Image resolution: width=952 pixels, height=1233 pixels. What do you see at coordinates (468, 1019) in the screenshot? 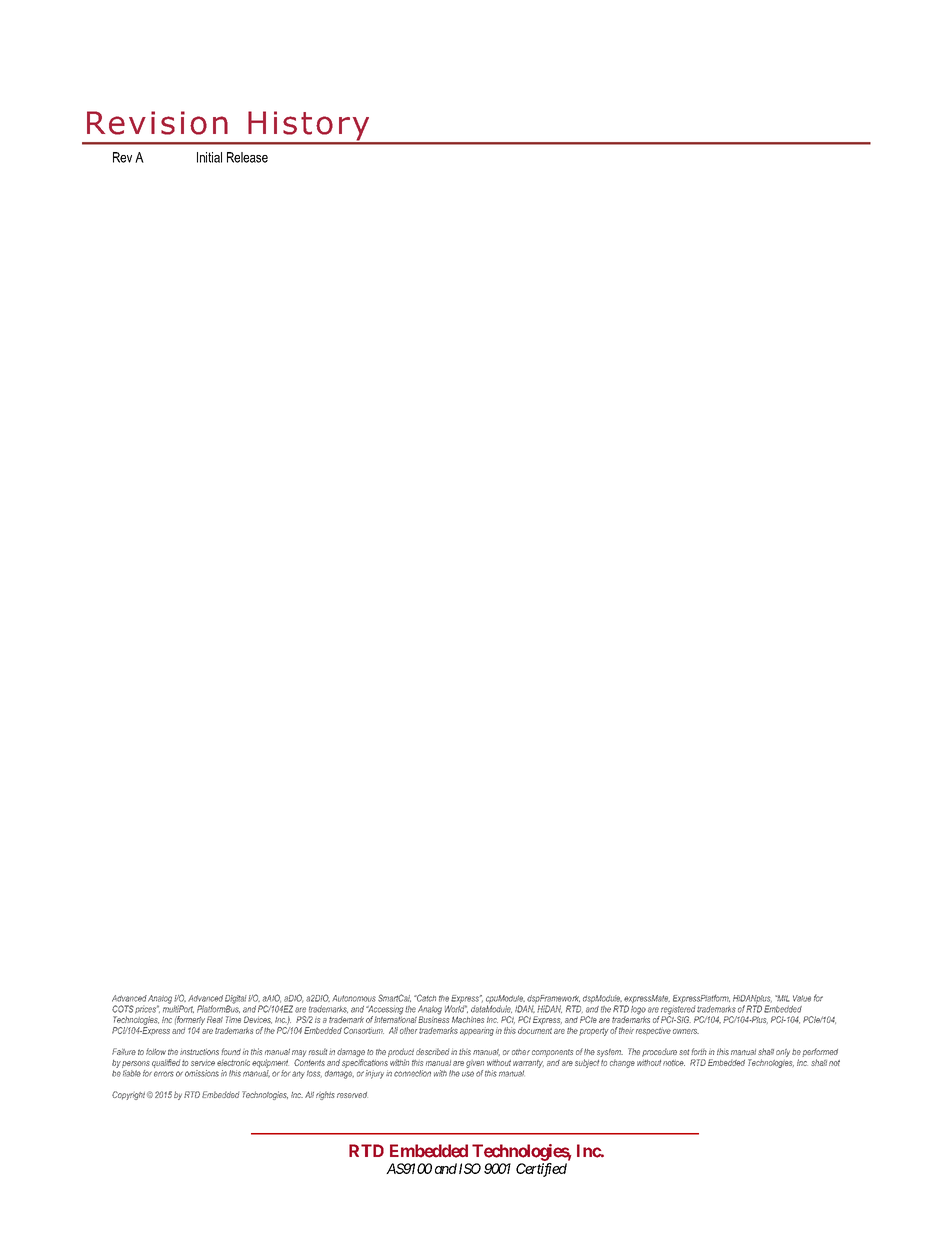
I see `Machines` at bounding box center [468, 1019].
